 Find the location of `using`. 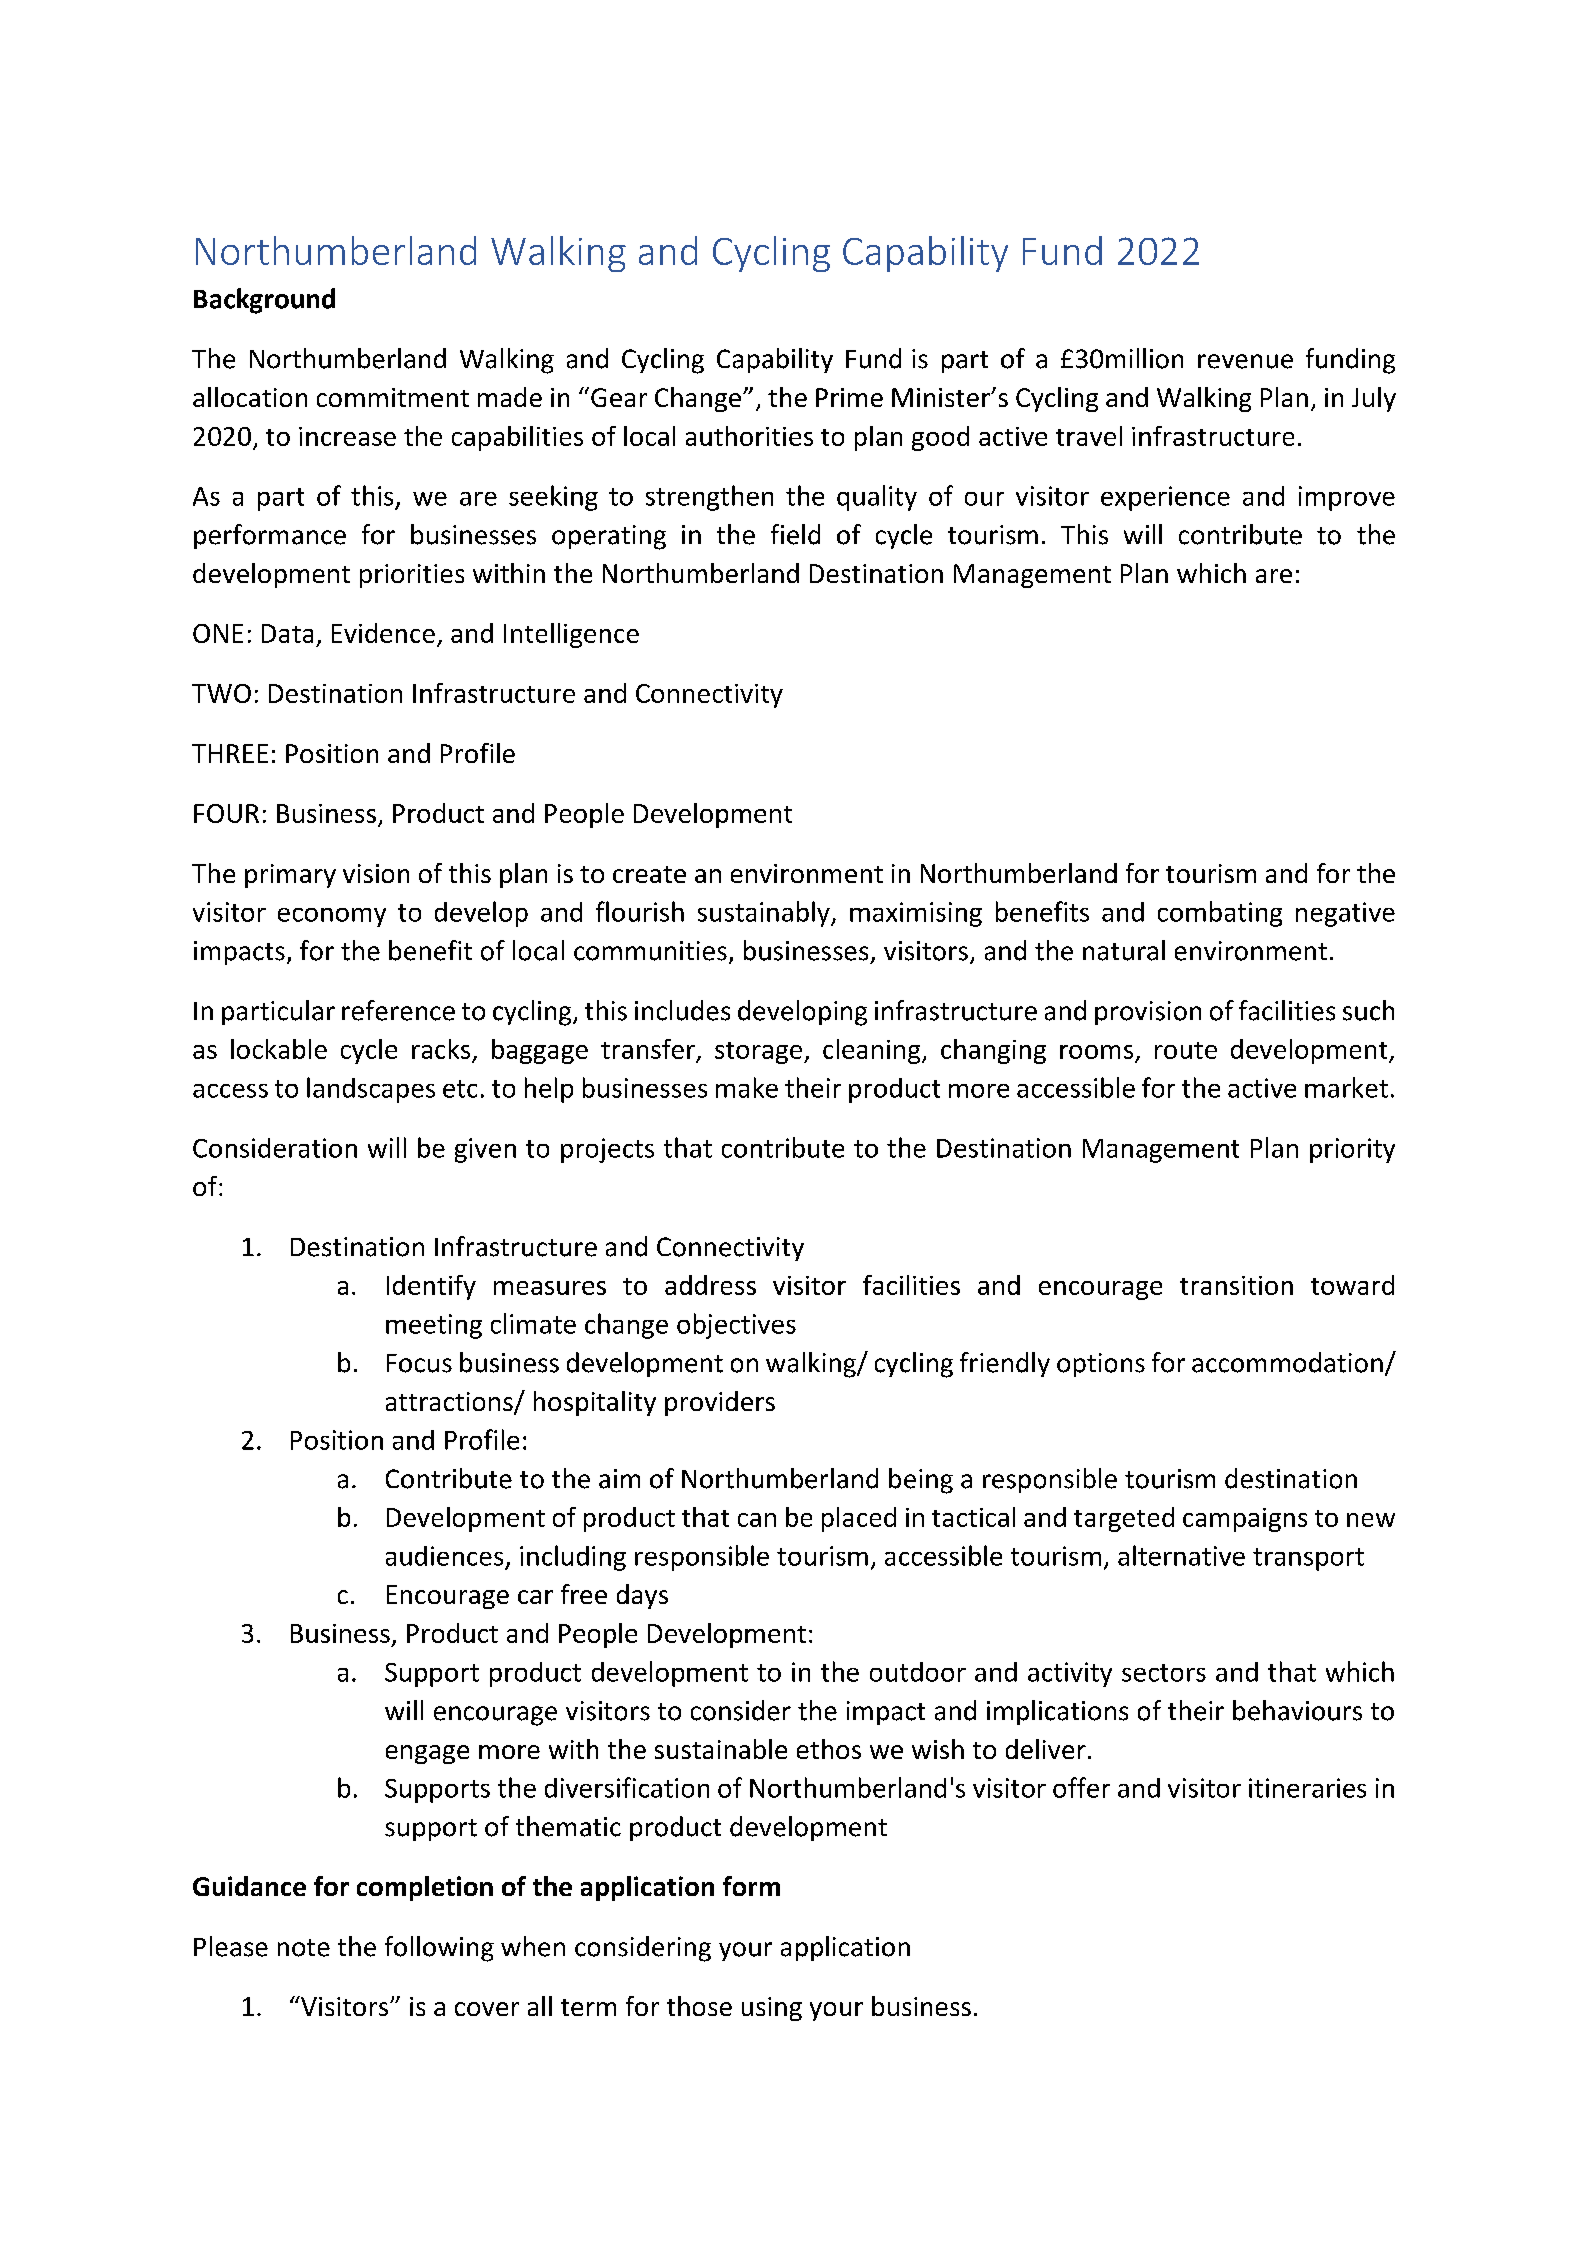

using is located at coordinates (772, 2009).
